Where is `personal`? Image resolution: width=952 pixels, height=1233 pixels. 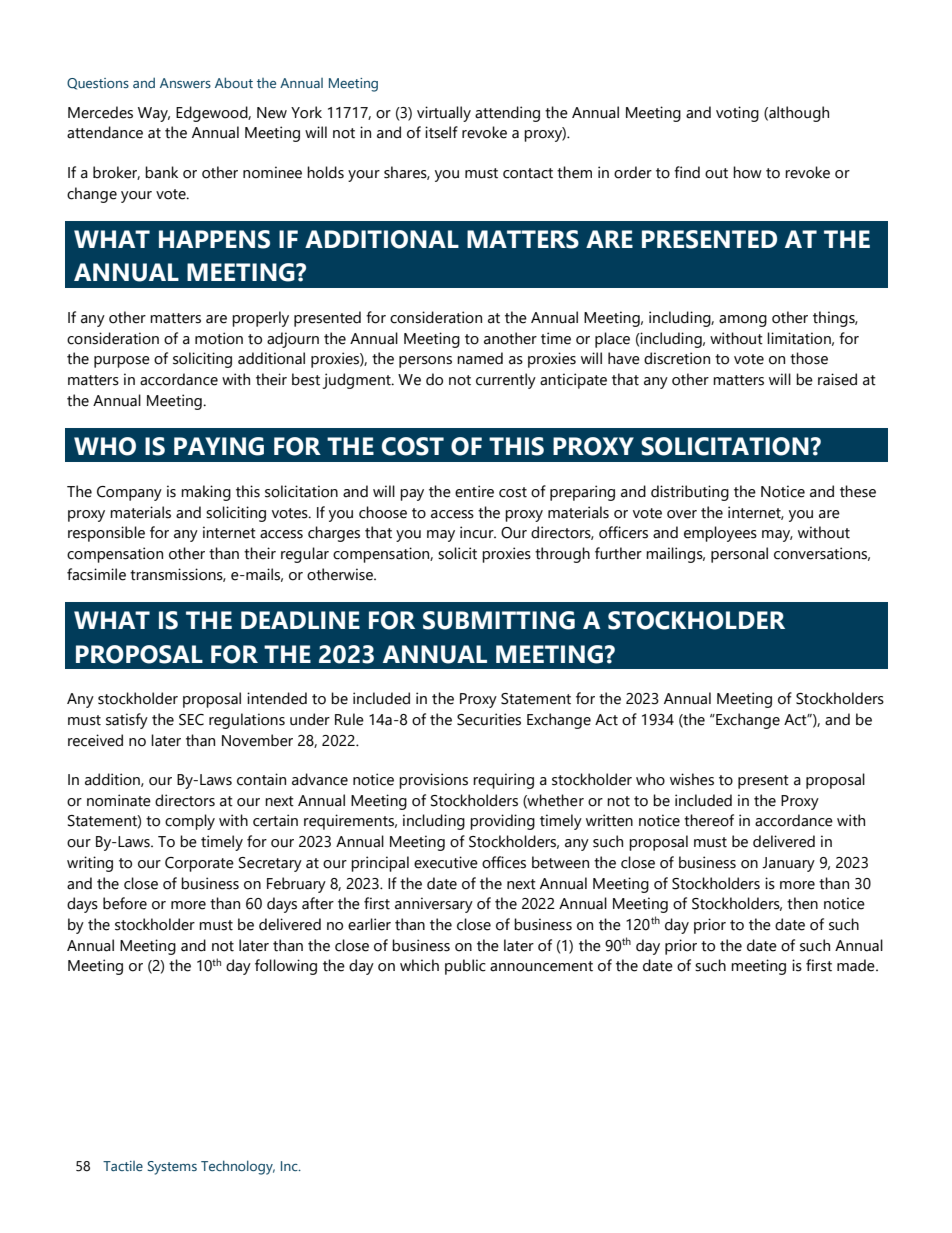 personal is located at coordinates (739, 555).
